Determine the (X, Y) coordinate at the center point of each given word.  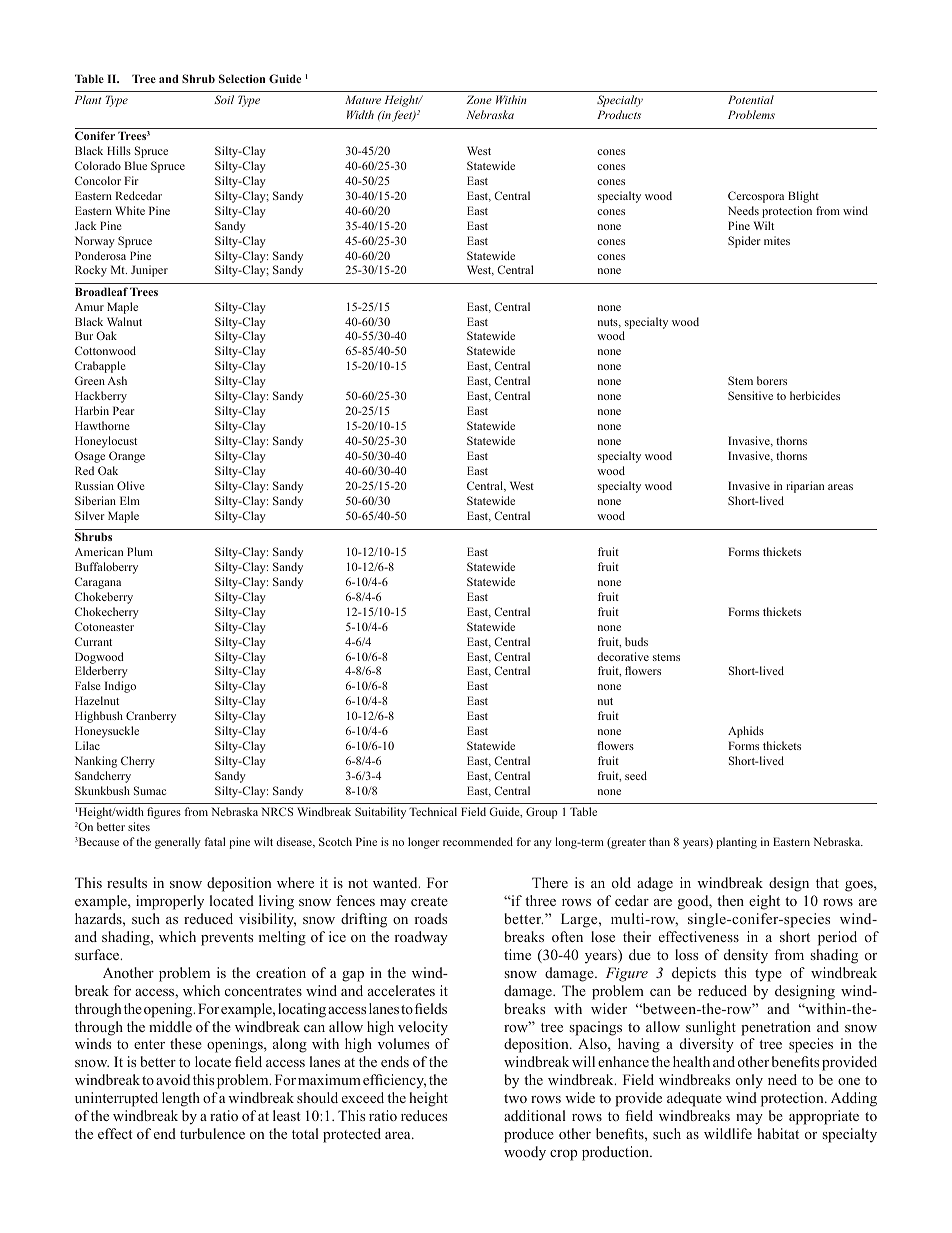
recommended (478, 841)
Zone (479, 99)
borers (772, 380)
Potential (751, 99)
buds (636, 641)
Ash (117, 380)
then (730, 900)
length (181, 1099)
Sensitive (750, 395)
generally (178, 843)
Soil (224, 99)
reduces (424, 1115)
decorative (623, 656)
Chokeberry (104, 598)
